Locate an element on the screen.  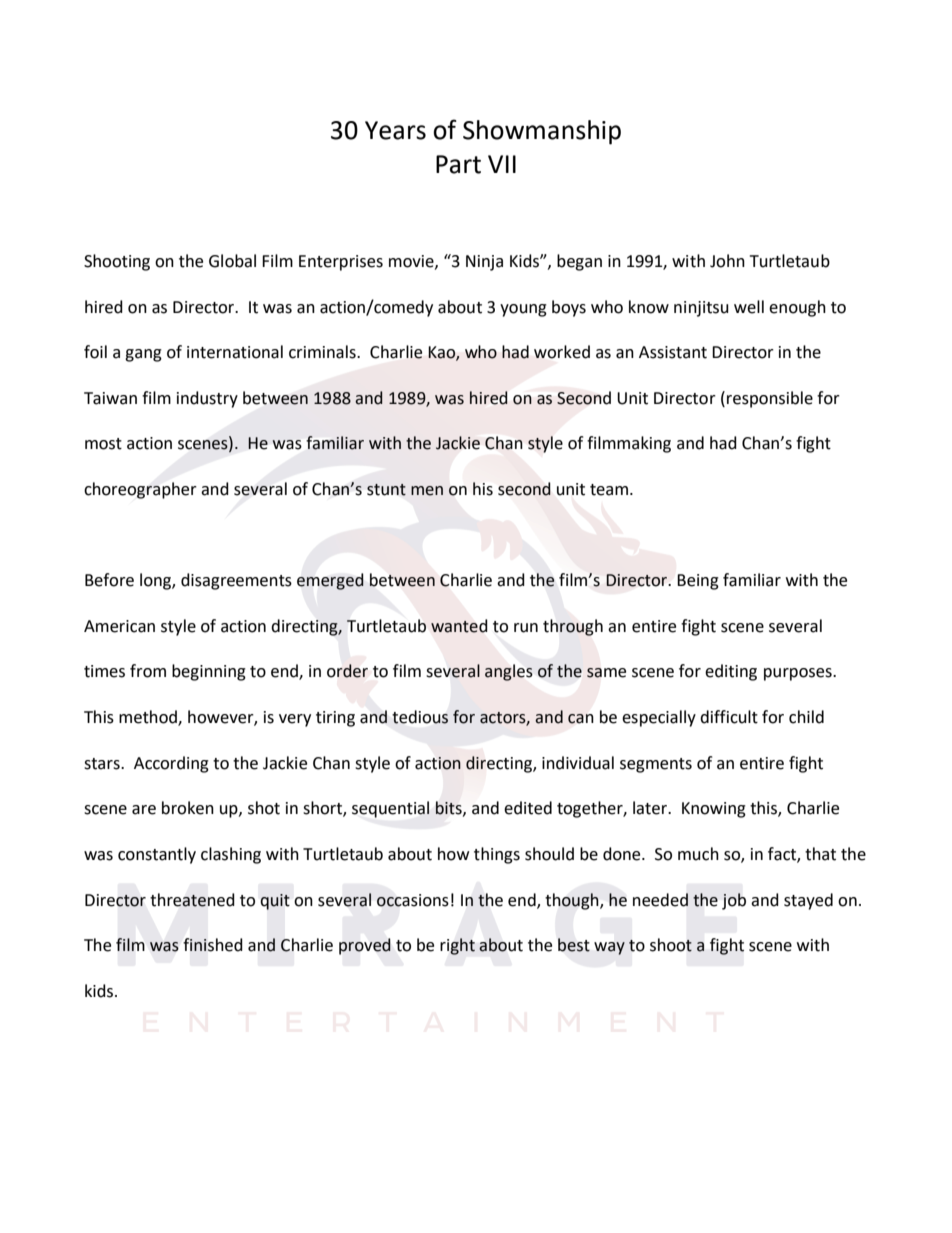
Assistant is located at coordinates (673, 352).
